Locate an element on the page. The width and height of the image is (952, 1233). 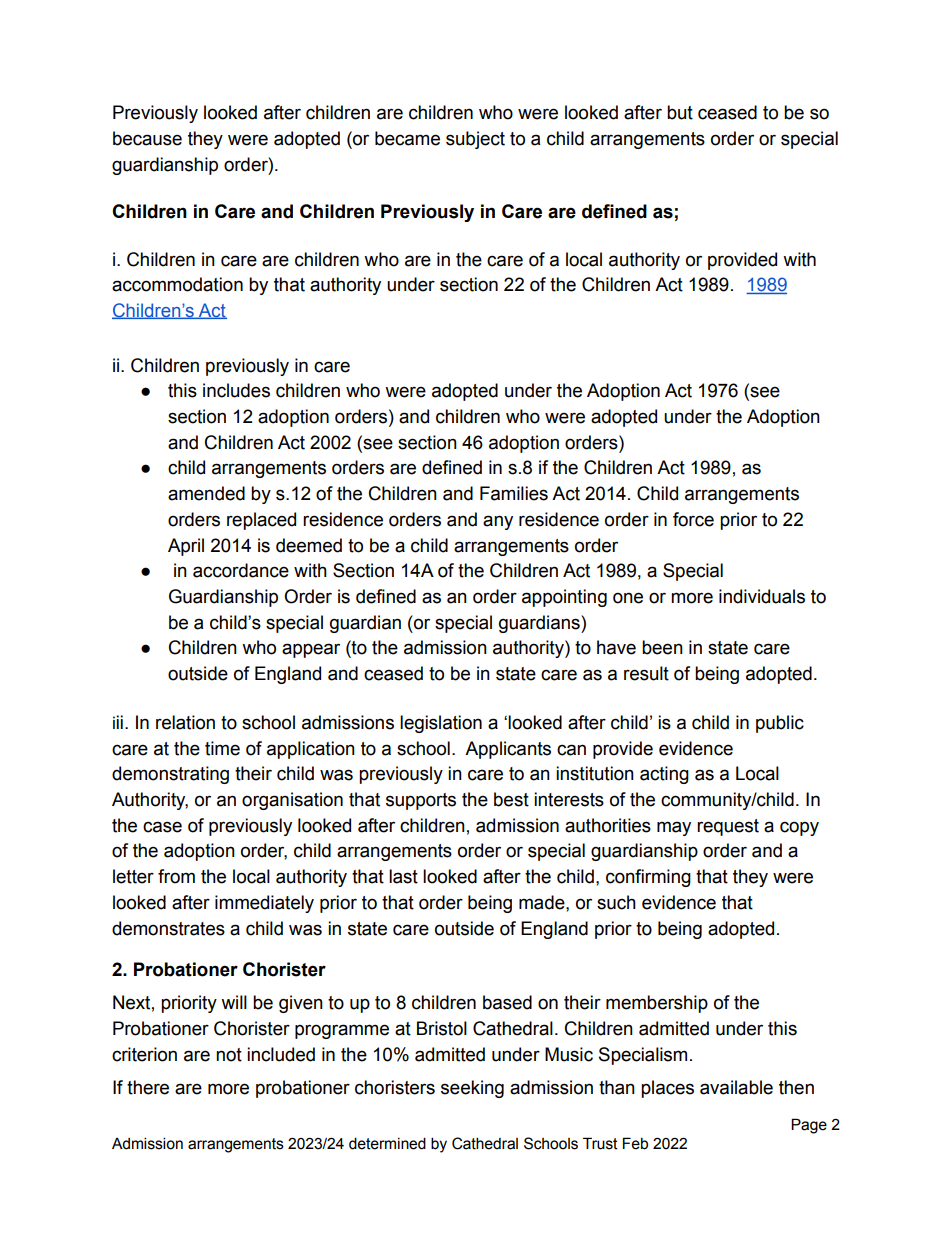
there is located at coordinates (148, 1087).
